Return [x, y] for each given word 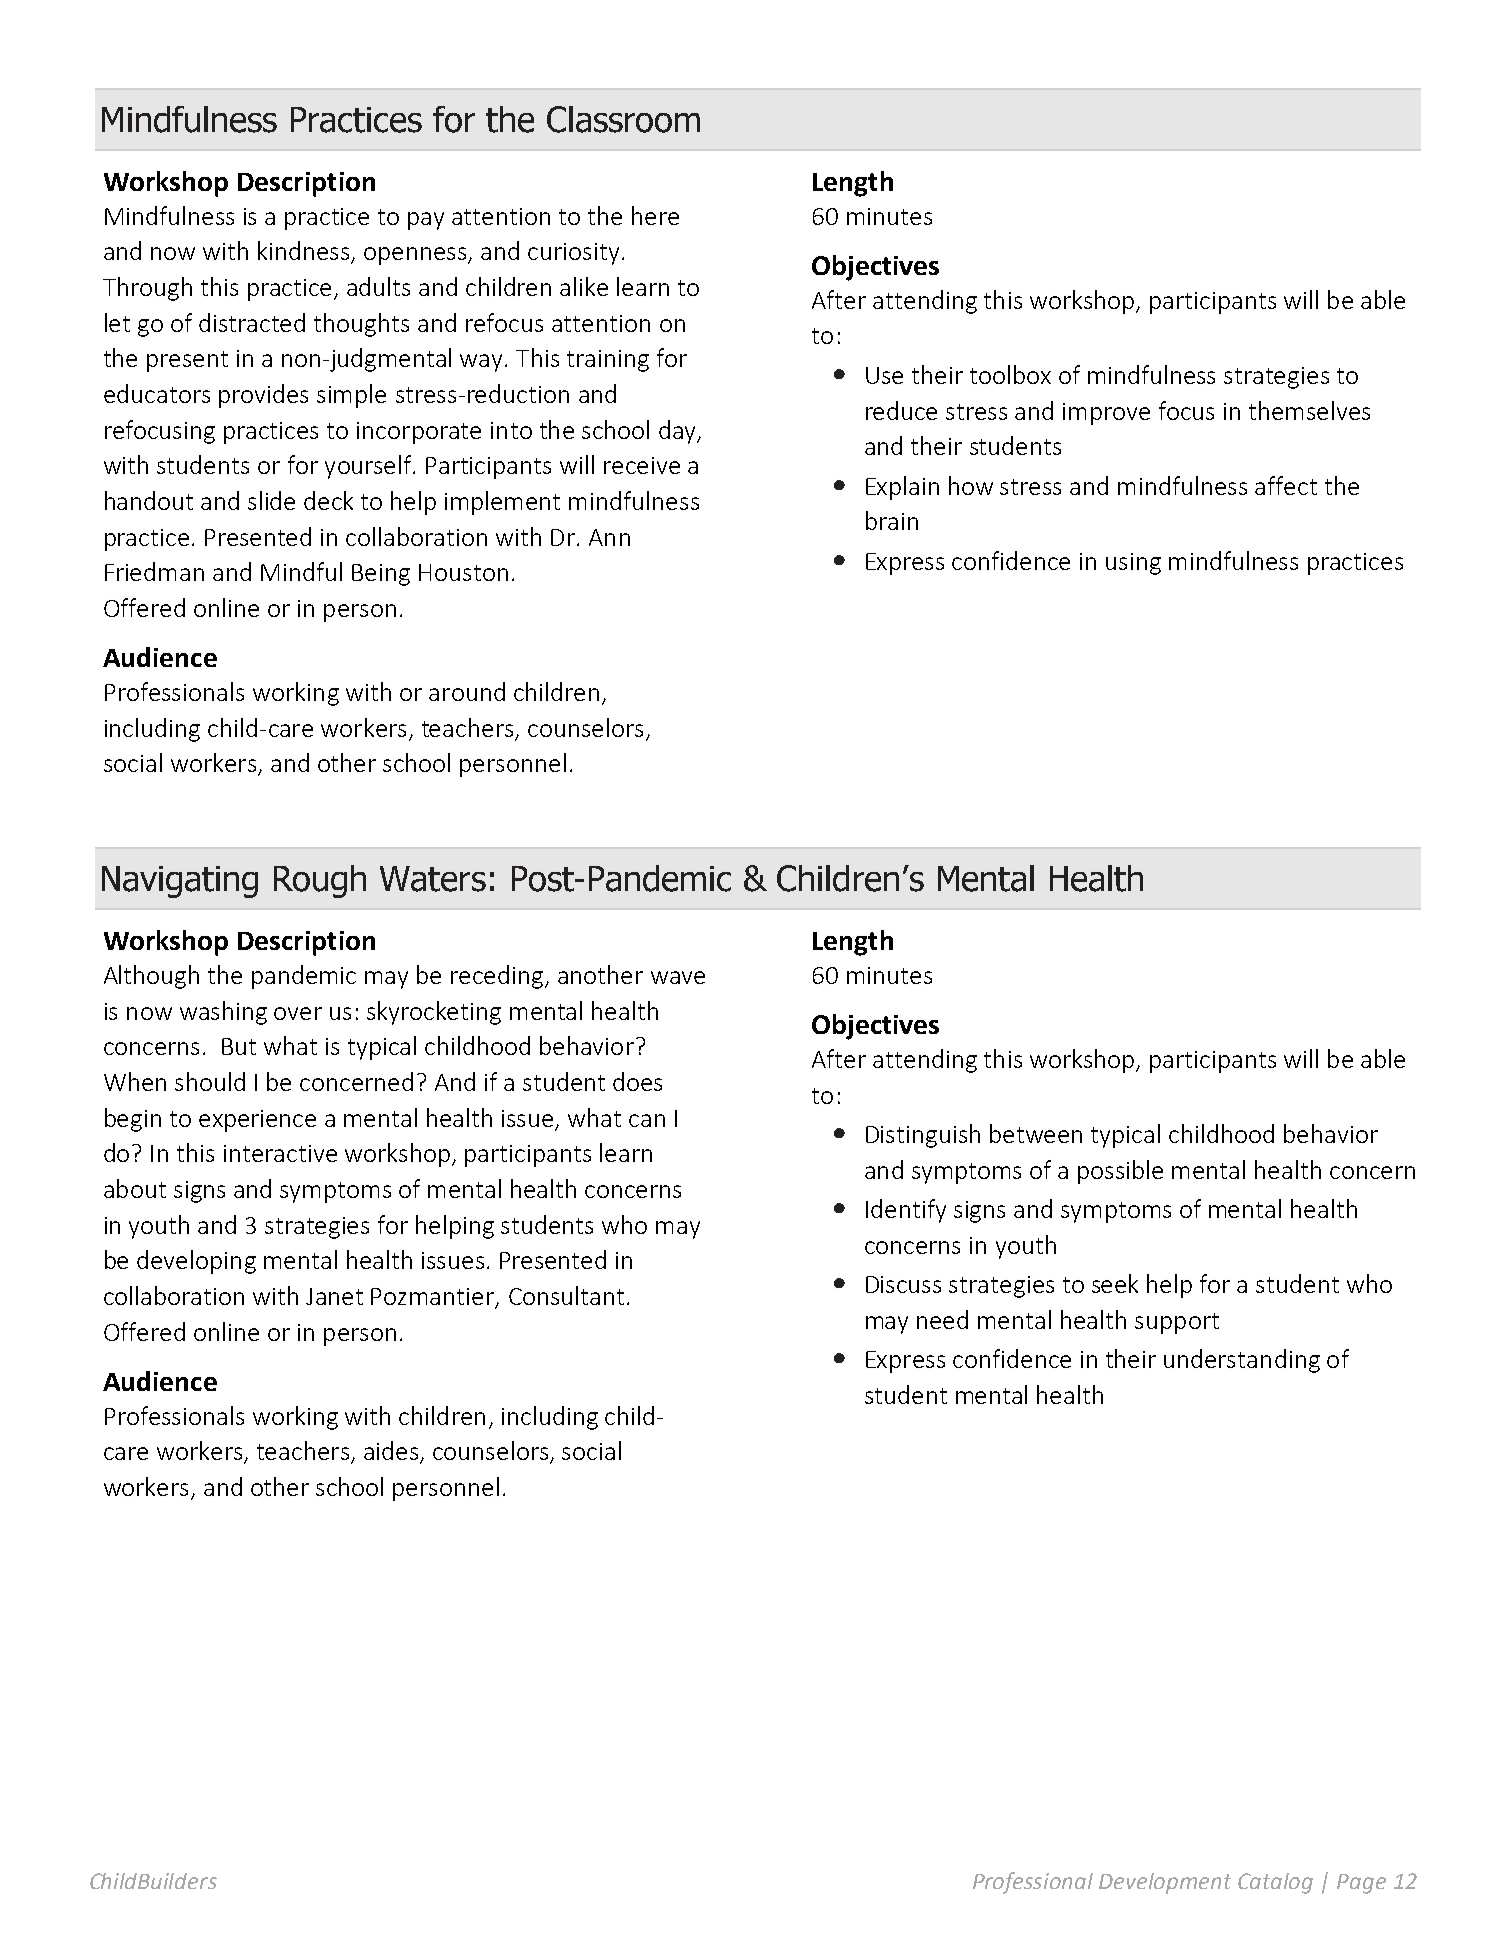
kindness [305, 252]
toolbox [1010, 374]
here [655, 215]
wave [678, 977]
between [1036, 1133]
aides [392, 1452]
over [298, 1013]
